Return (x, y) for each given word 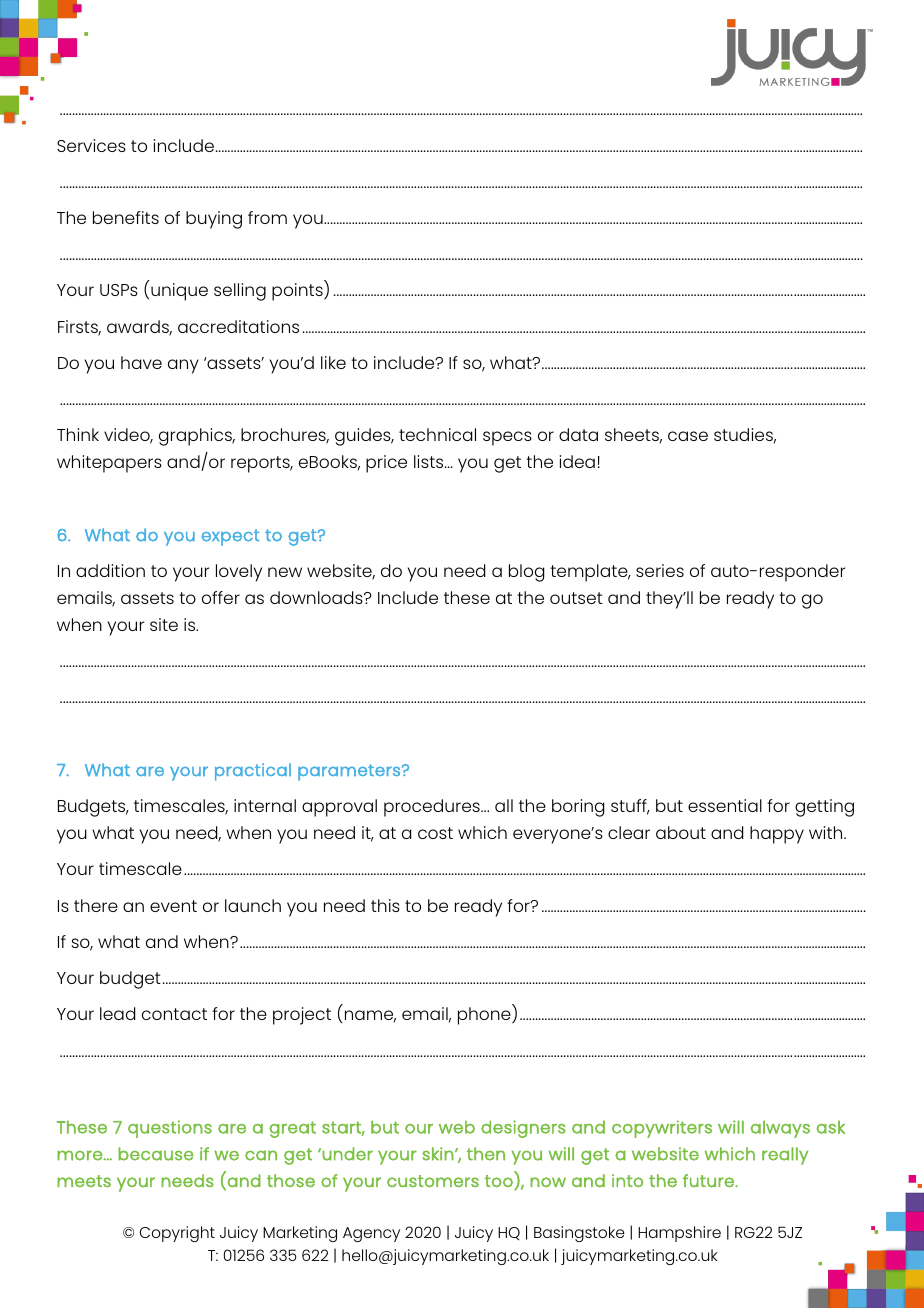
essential (725, 805)
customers (433, 1181)
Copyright (177, 1234)
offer (221, 597)
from (267, 217)
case (688, 436)
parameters (349, 772)
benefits (126, 217)
